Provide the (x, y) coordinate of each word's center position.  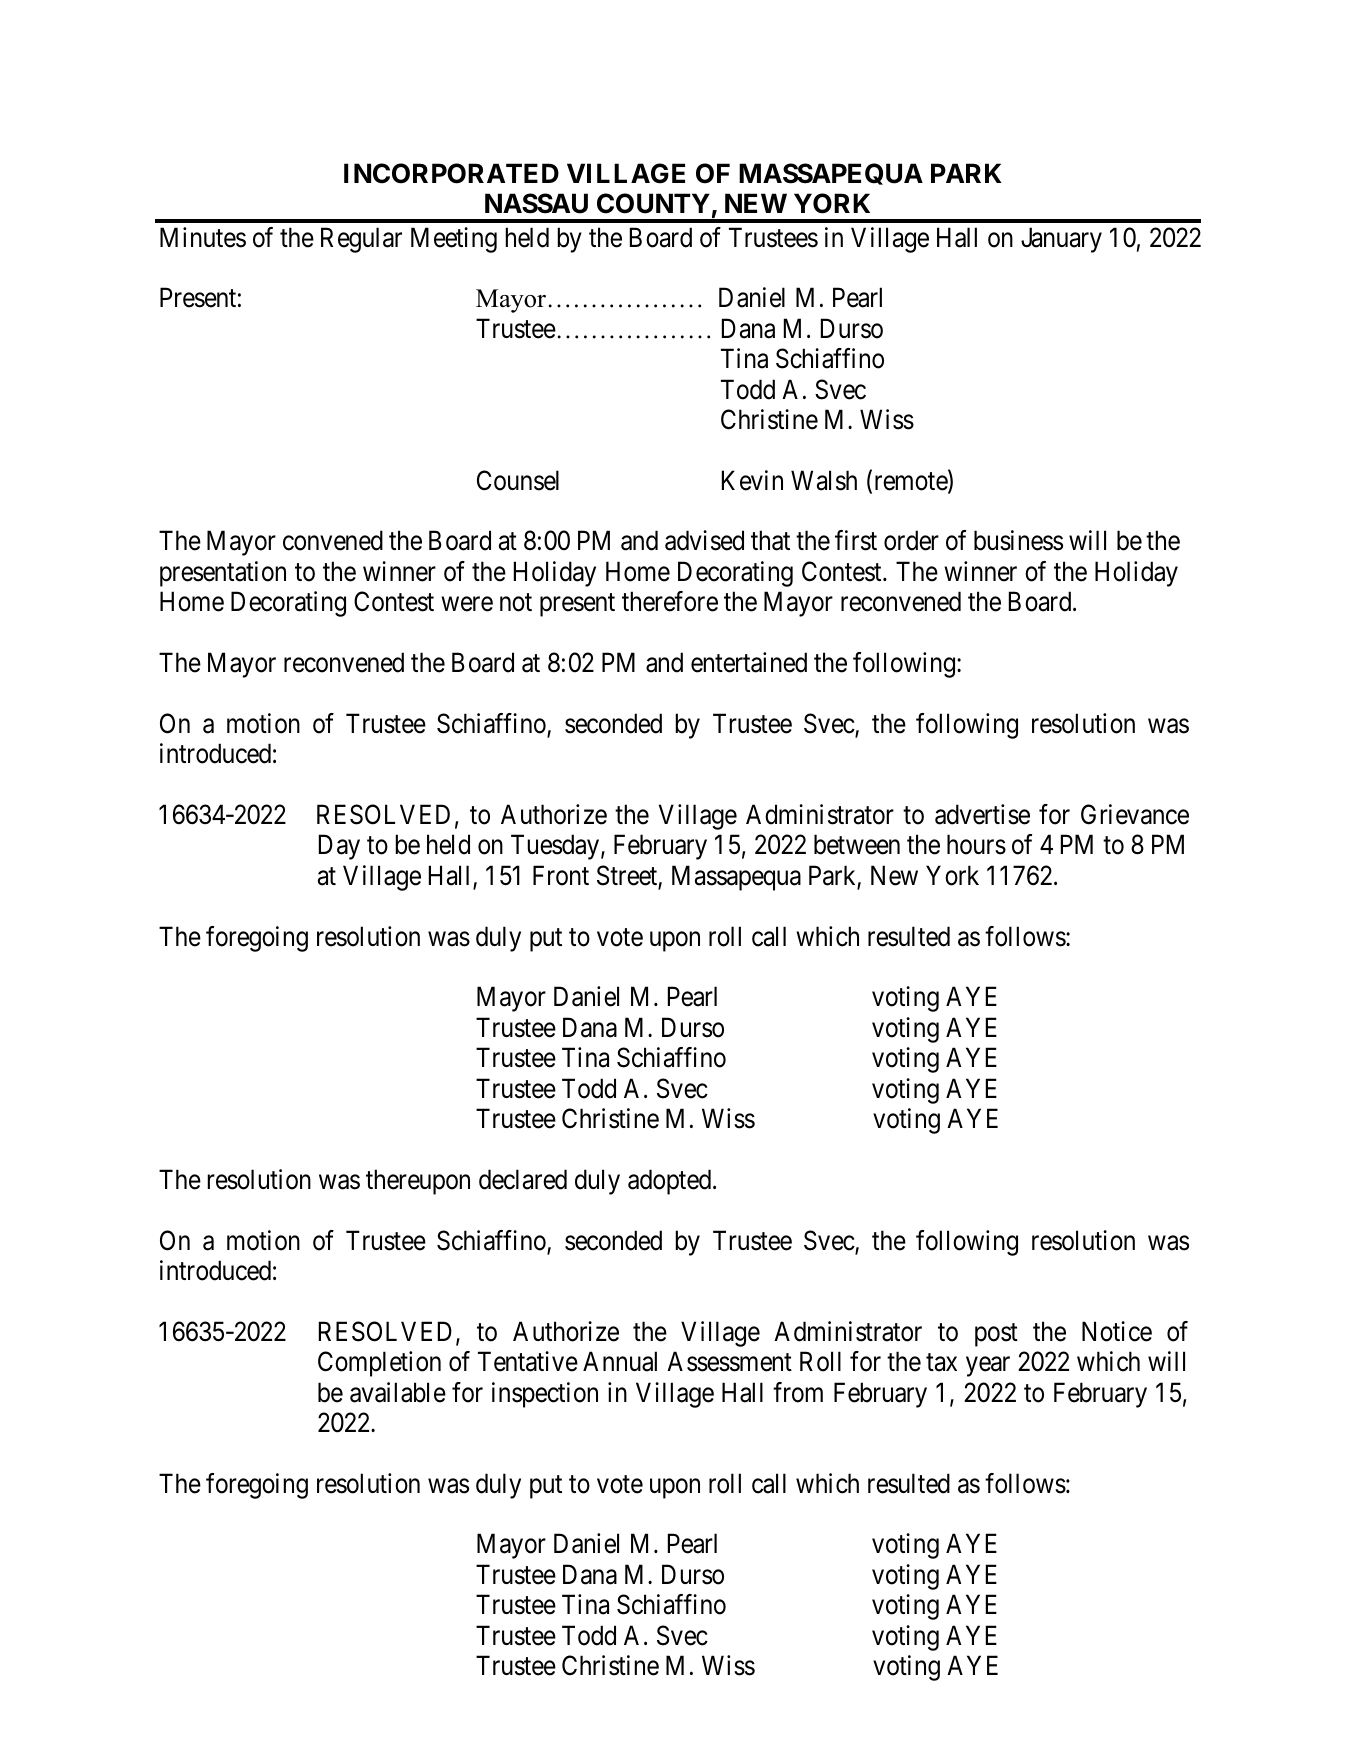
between (857, 844)
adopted (669, 1182)
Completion (379, 1364)
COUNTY (653, 203)
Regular (361, 240)
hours (976, 844)
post (996, 1335)
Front (561, 875)
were (467, 604)
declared (523, 1179)
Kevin (752, 480)
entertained (749, 662)
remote (910, 482)
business (1018, 540)
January (1061, 240)
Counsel (518, 480)
